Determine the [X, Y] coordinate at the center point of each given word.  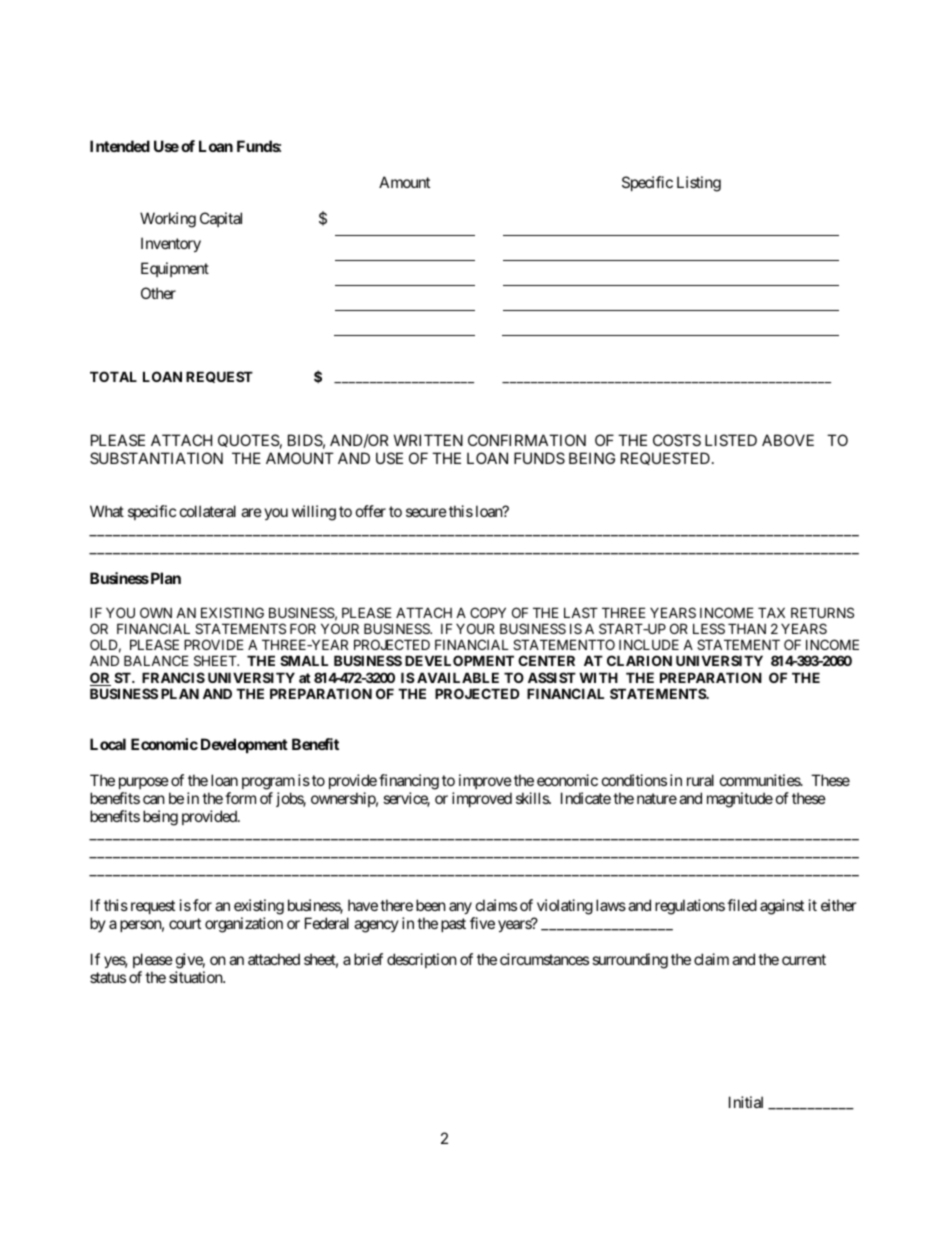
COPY [488, 612]
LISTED [731, 440]
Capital [221, 219]
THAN [747, 628]
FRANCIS [173, 677]
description [422, 960]
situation [196, 977]
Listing [699, 184]
